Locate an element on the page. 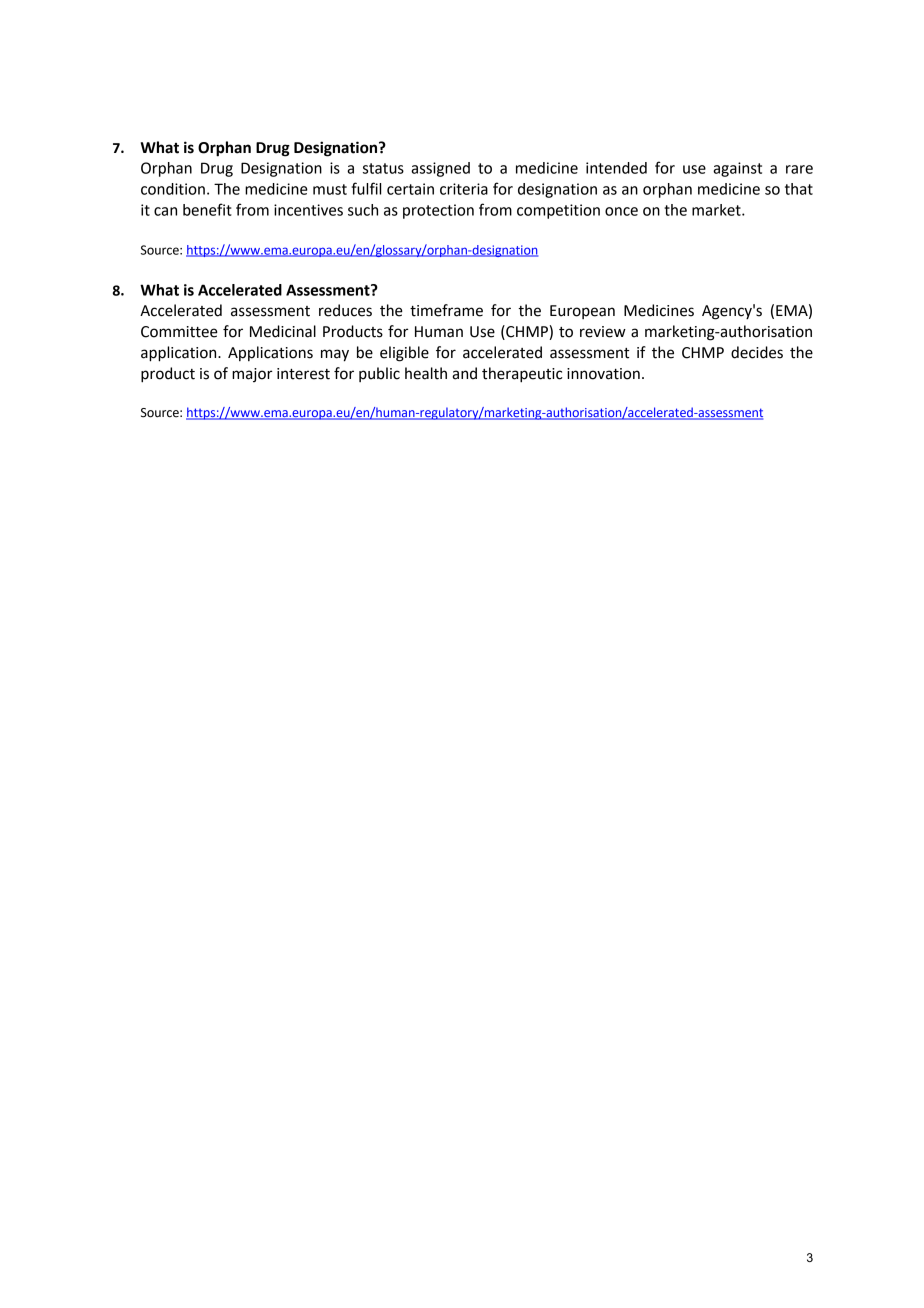  condition is located at coordinates (173, 189).
